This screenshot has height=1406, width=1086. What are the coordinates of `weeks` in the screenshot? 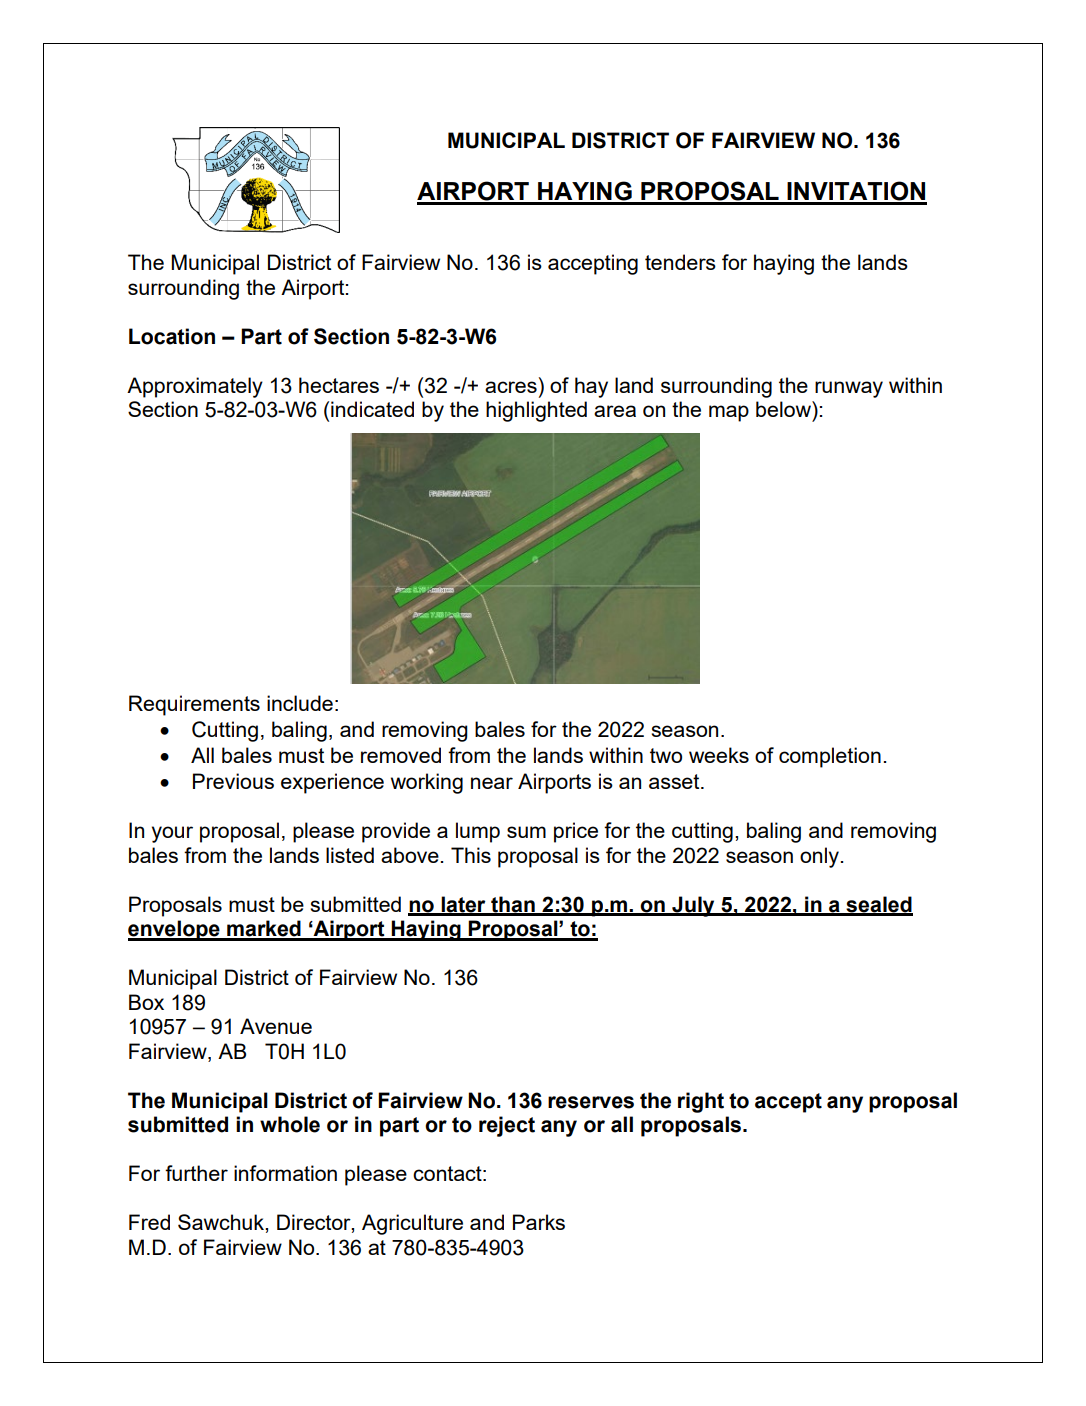 It's located at (719, 755).
